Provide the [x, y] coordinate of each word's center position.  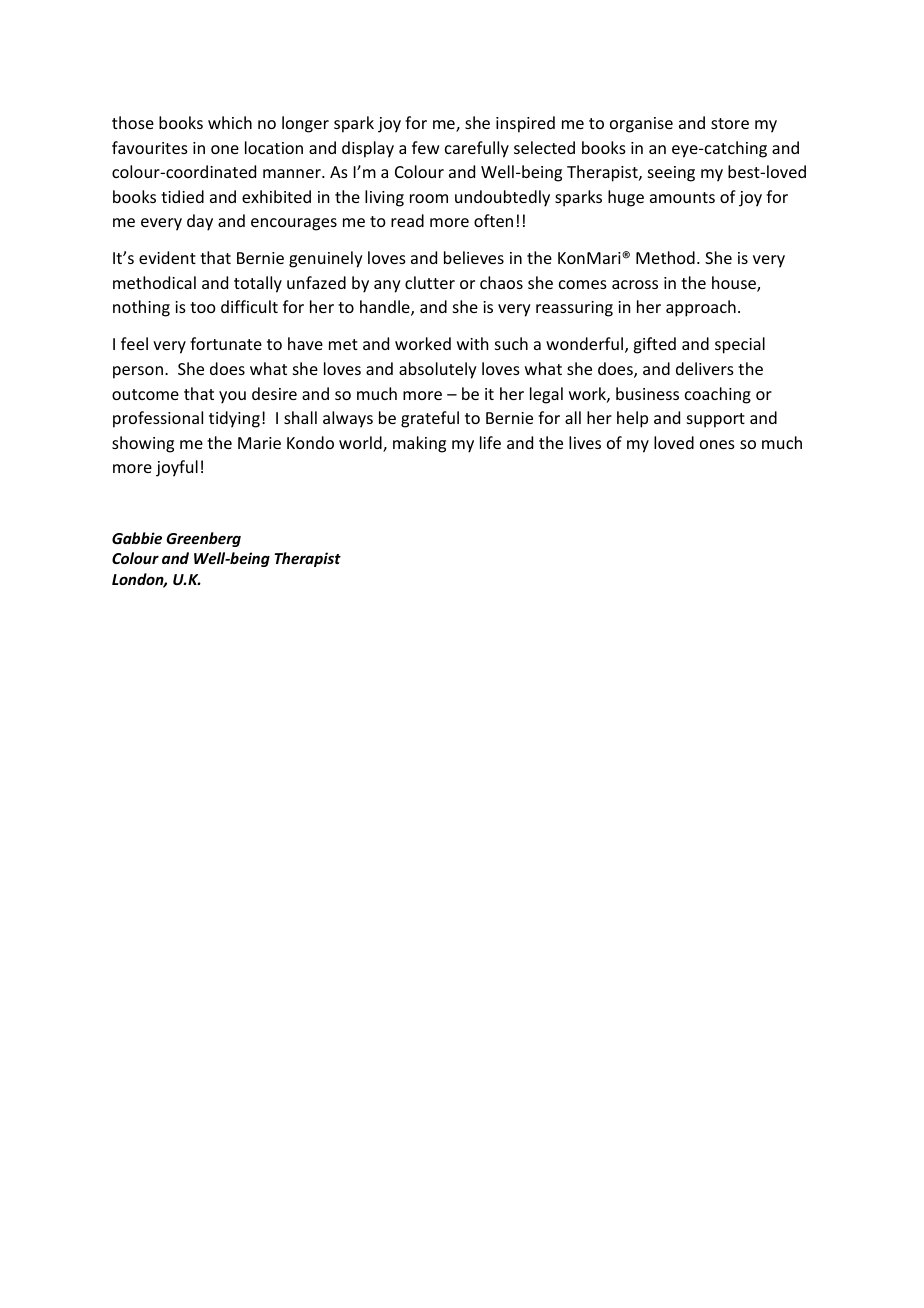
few [426, 147]
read [407, 220]
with [472, 343]
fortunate [226, 343]
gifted [654, 345]
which [230, 122]
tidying [234, 419]
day [200, 222]
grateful [430, 419]
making [419, 444]
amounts [682, 197]
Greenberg [203, 539]
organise [641, 125]
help [632, 419]
